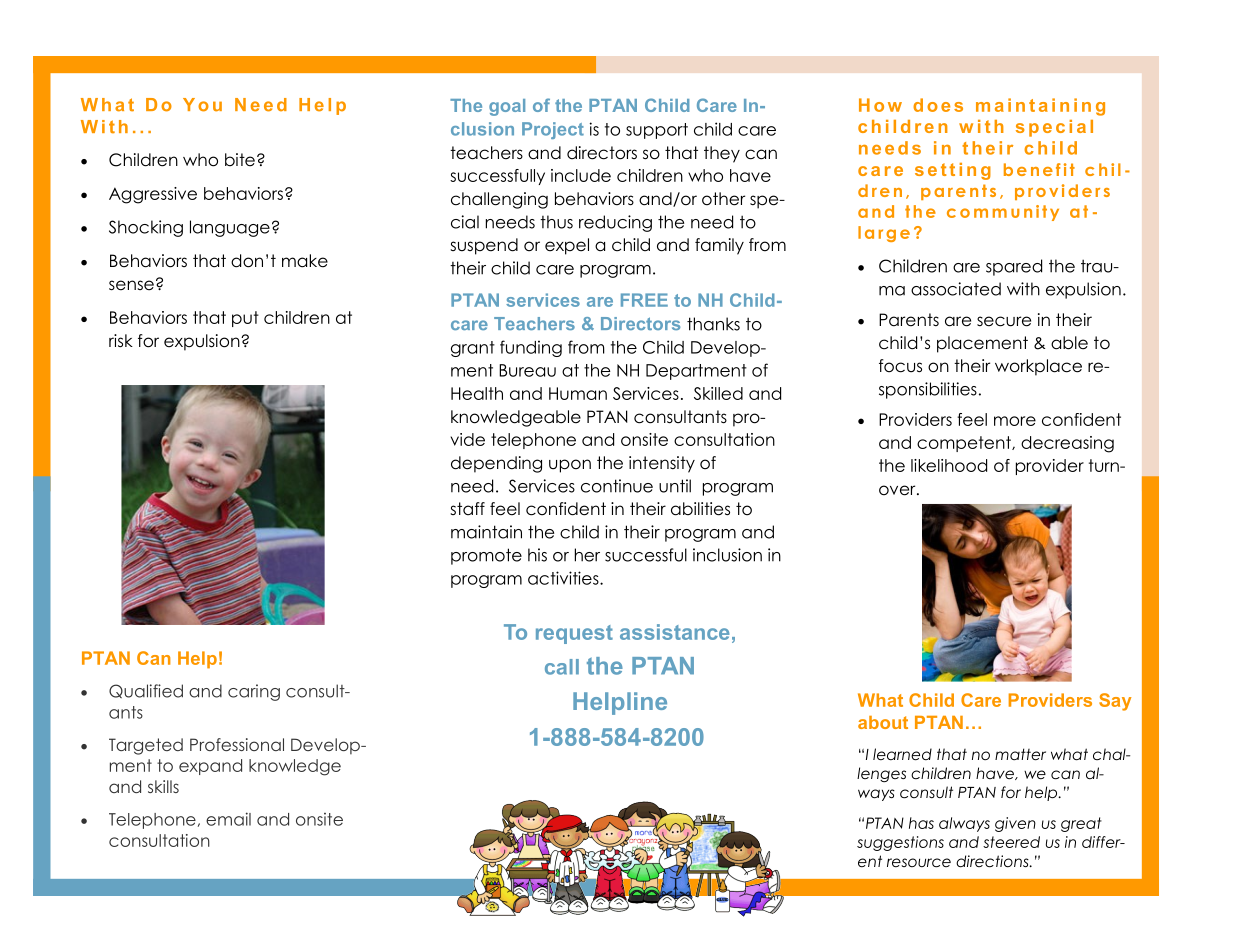  I want to click on continue, so click(617, 486).
